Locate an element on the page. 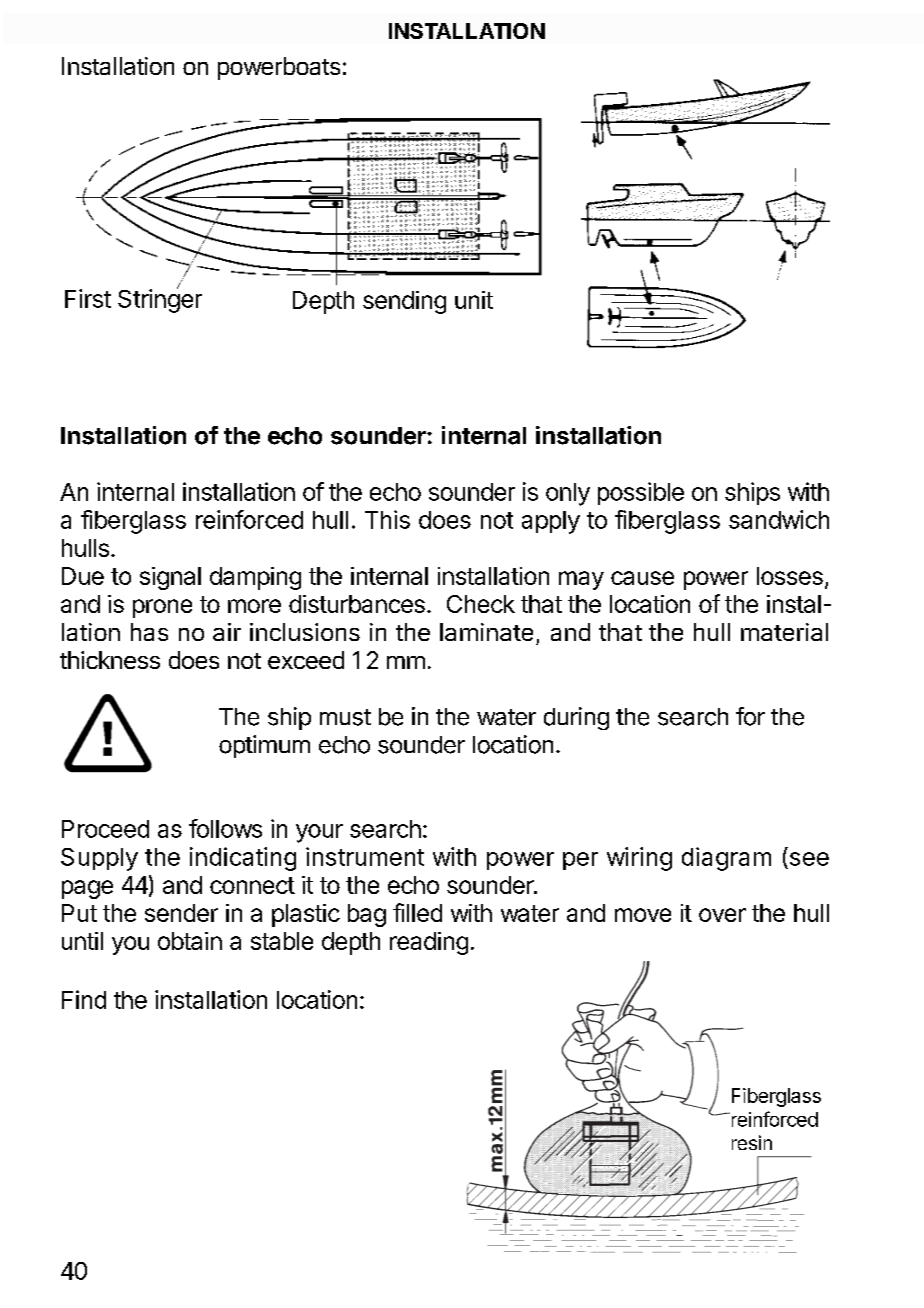  must is located at coordinates (345, 717).
